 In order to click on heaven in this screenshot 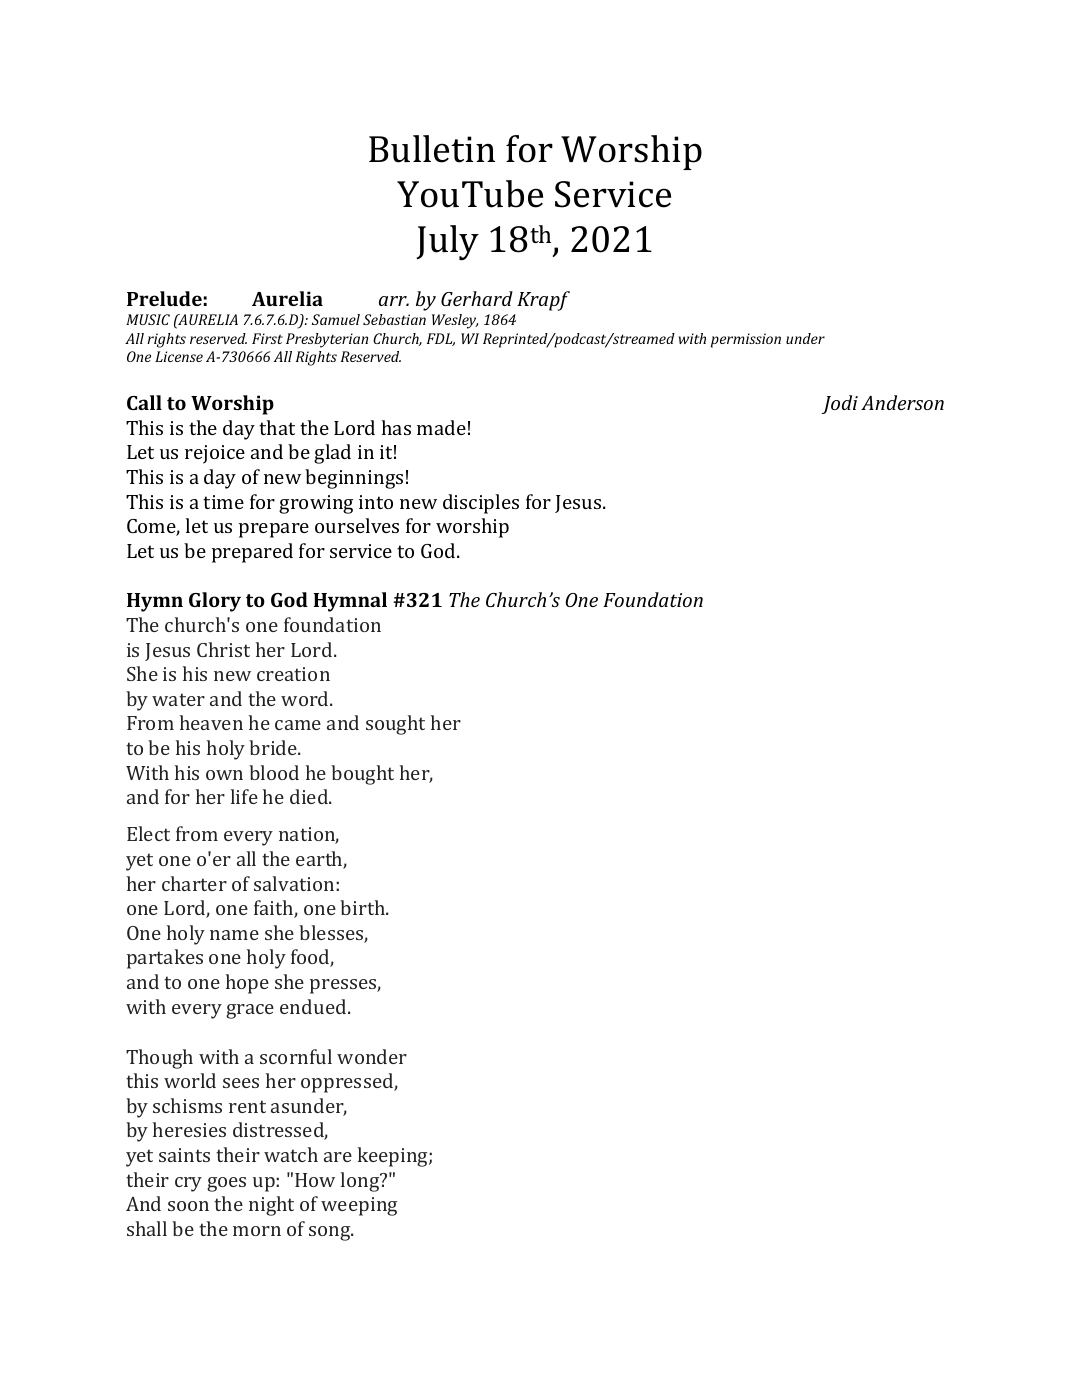, I will do `click(211, 722)`.
